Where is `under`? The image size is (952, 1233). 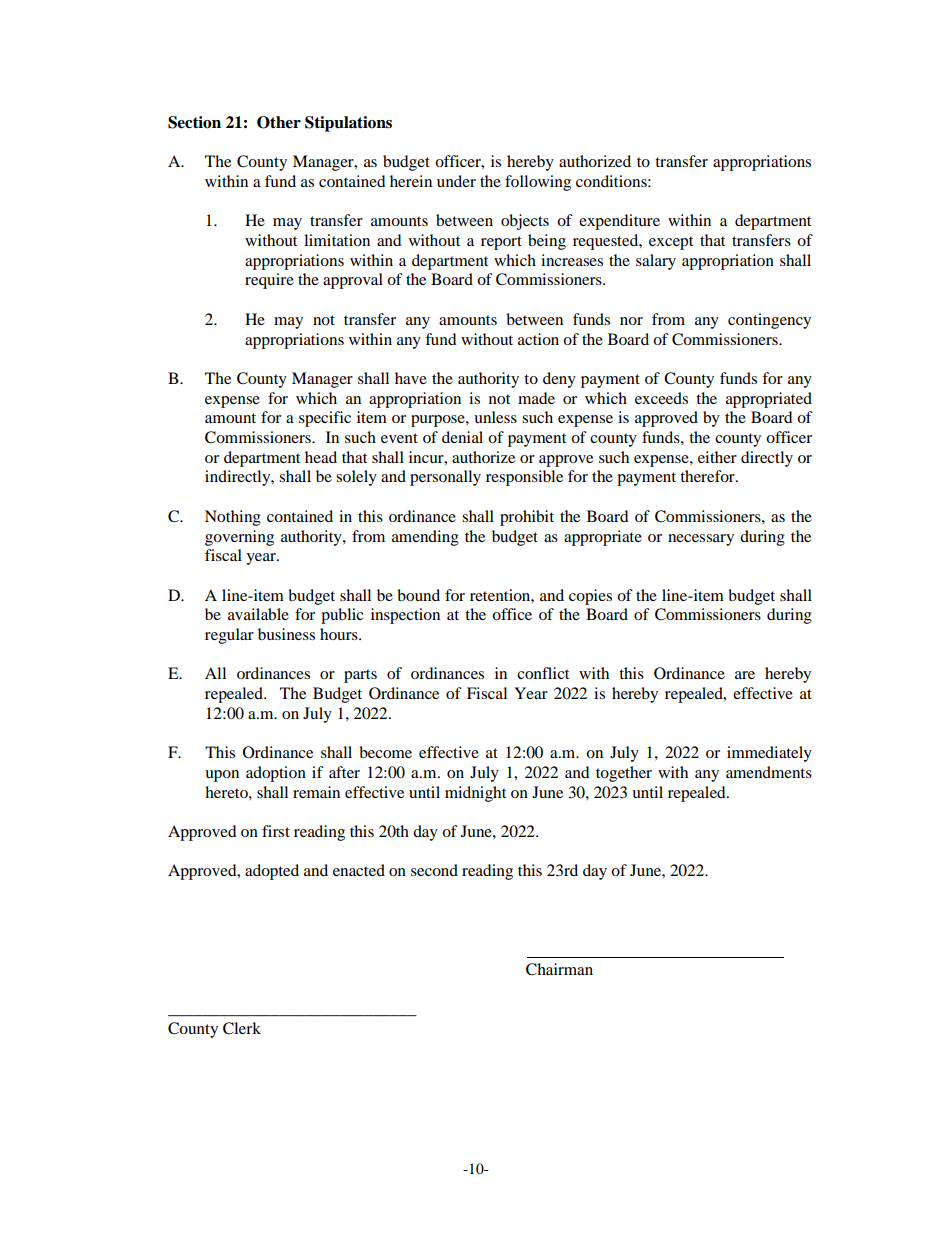 under is located at coordinates (456, 181).
